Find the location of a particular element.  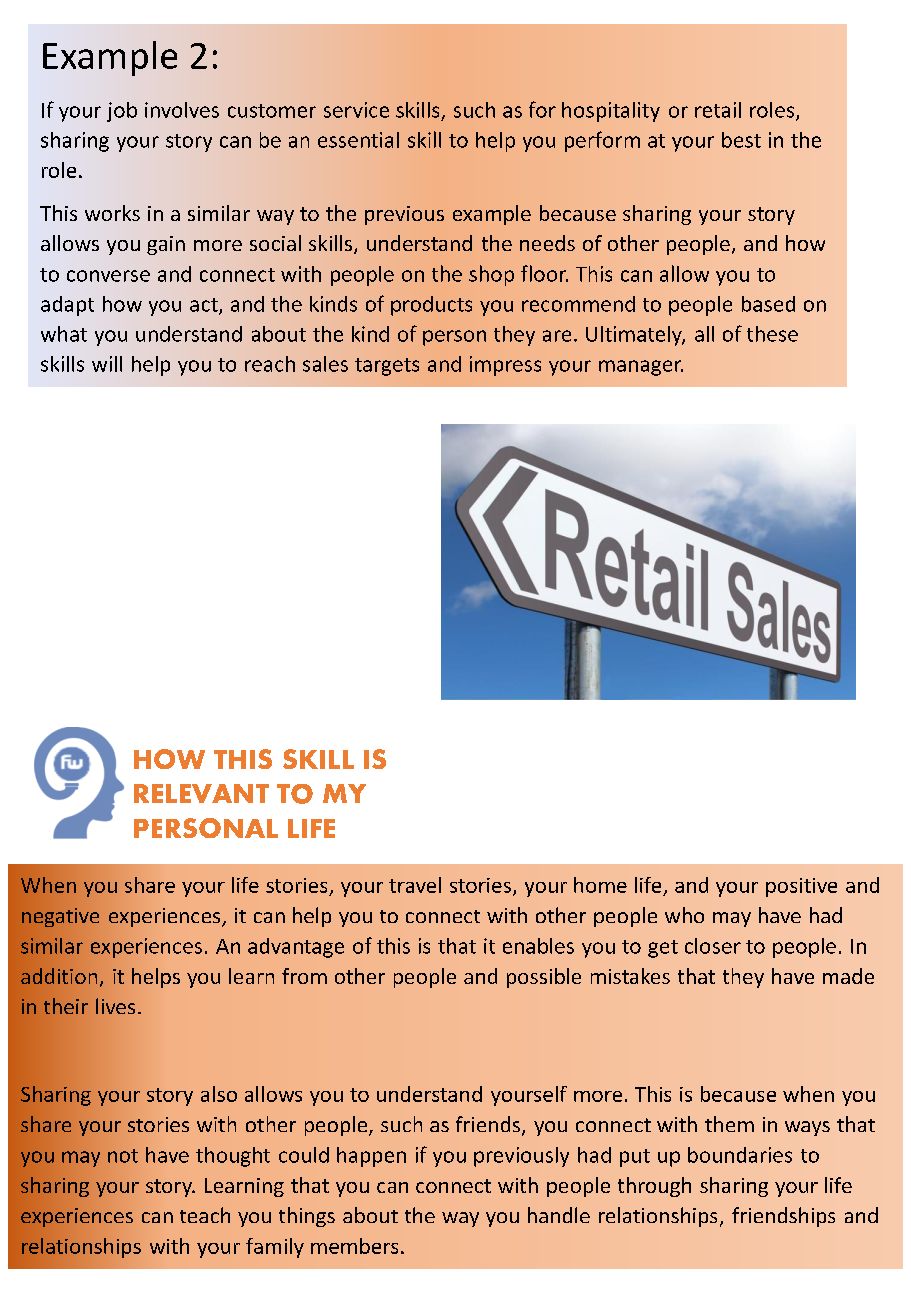

essential is located at coordinates (358, 140).
